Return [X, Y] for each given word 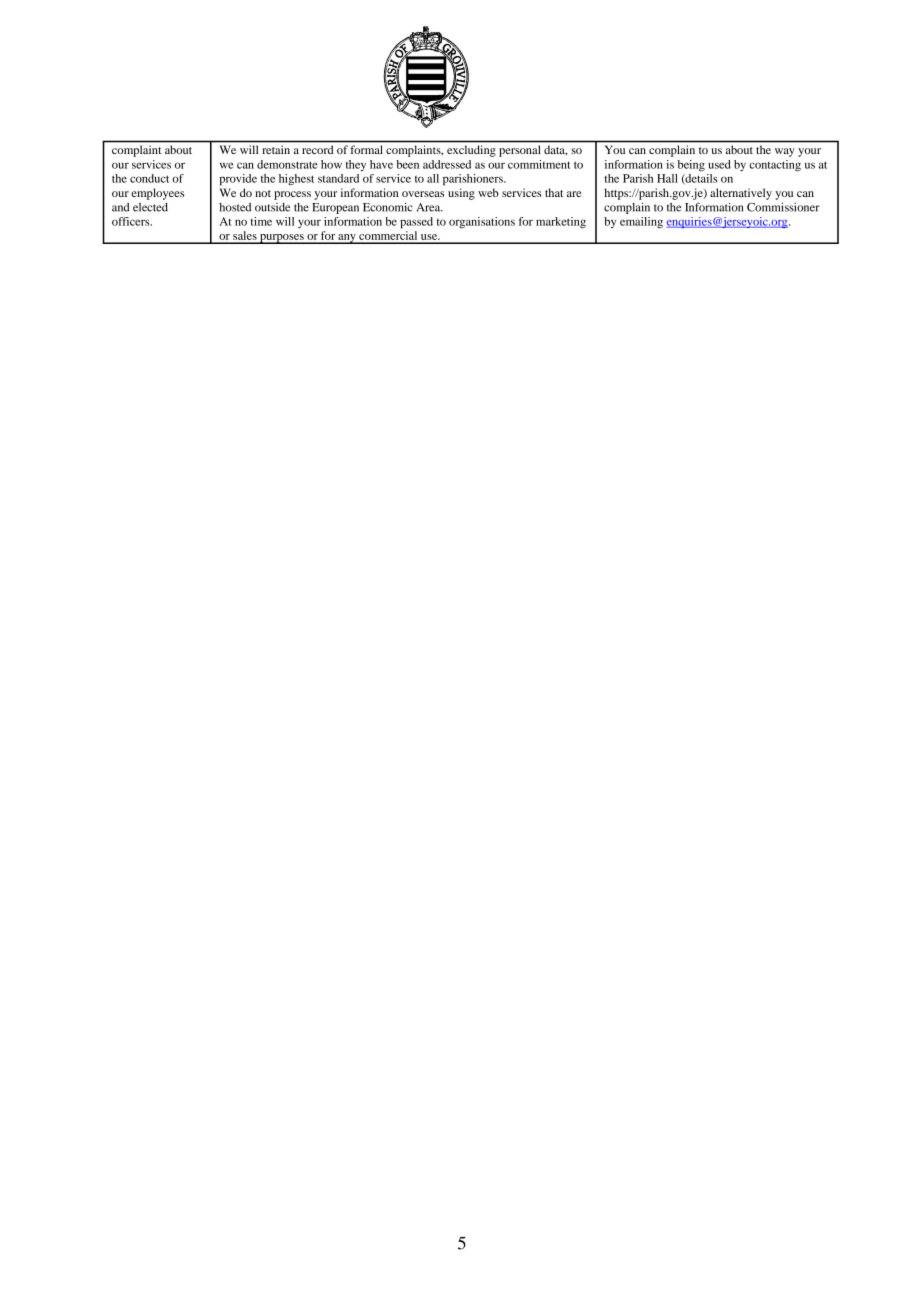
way [785, 152]
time [261, 221]
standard [338, 178]
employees [157, 194]
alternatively [741, 194]
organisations [482, 223]
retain [276, 149]
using [461, 194]
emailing [641, 223]
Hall [667, 178]
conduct [149, 178]
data [555, 150]
